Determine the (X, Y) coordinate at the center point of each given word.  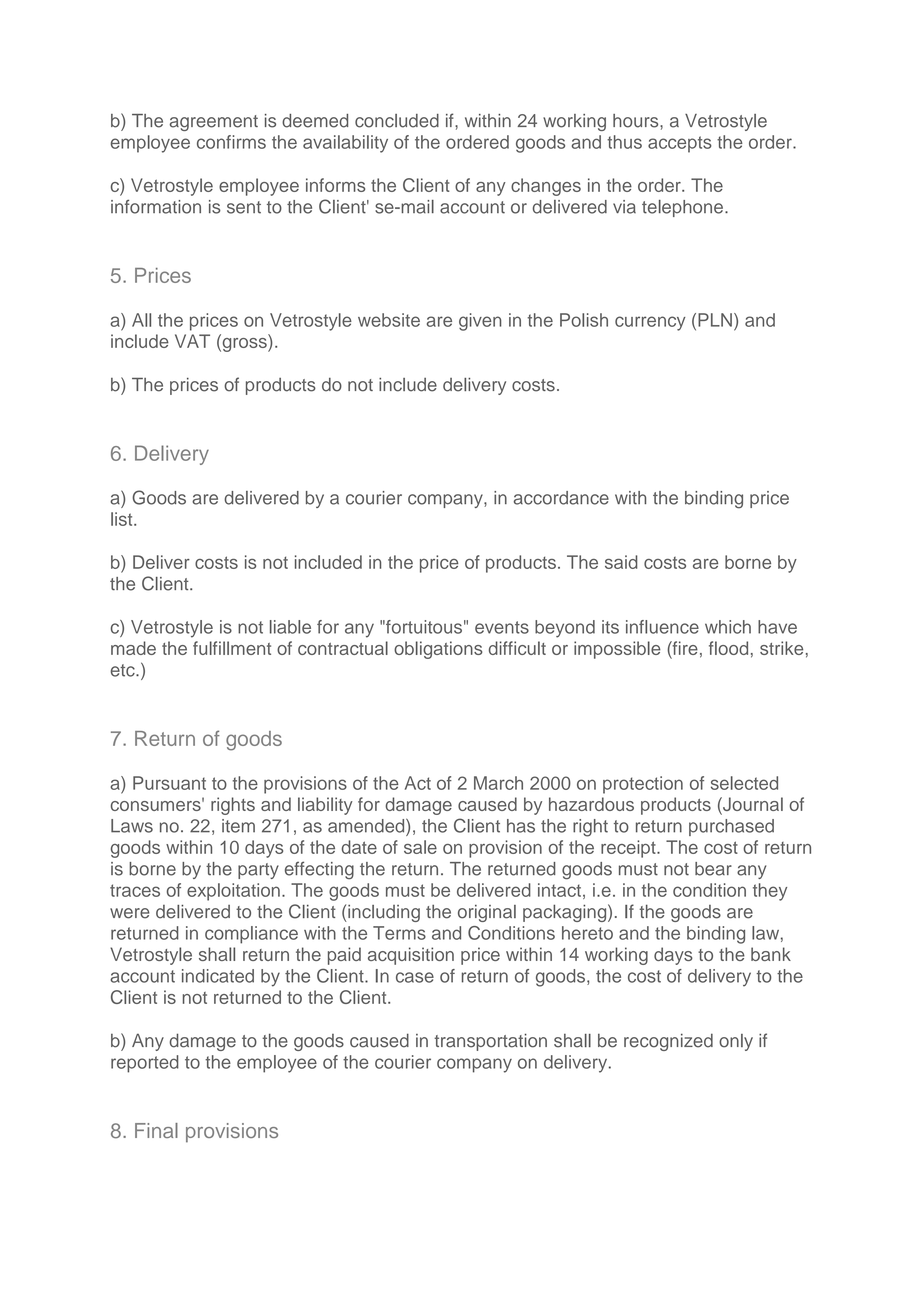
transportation (490, 1042)
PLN (715, 320)
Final (156, 1130)
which (728, 627)
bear (713, 869)
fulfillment (232, 648)
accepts (680, 144)
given (480, 322)
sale (420, 847)
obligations (438, 650)
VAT (192, 341)
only (736, 1042)
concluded (397, 121)
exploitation (233, 892)
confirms (231, 142)
